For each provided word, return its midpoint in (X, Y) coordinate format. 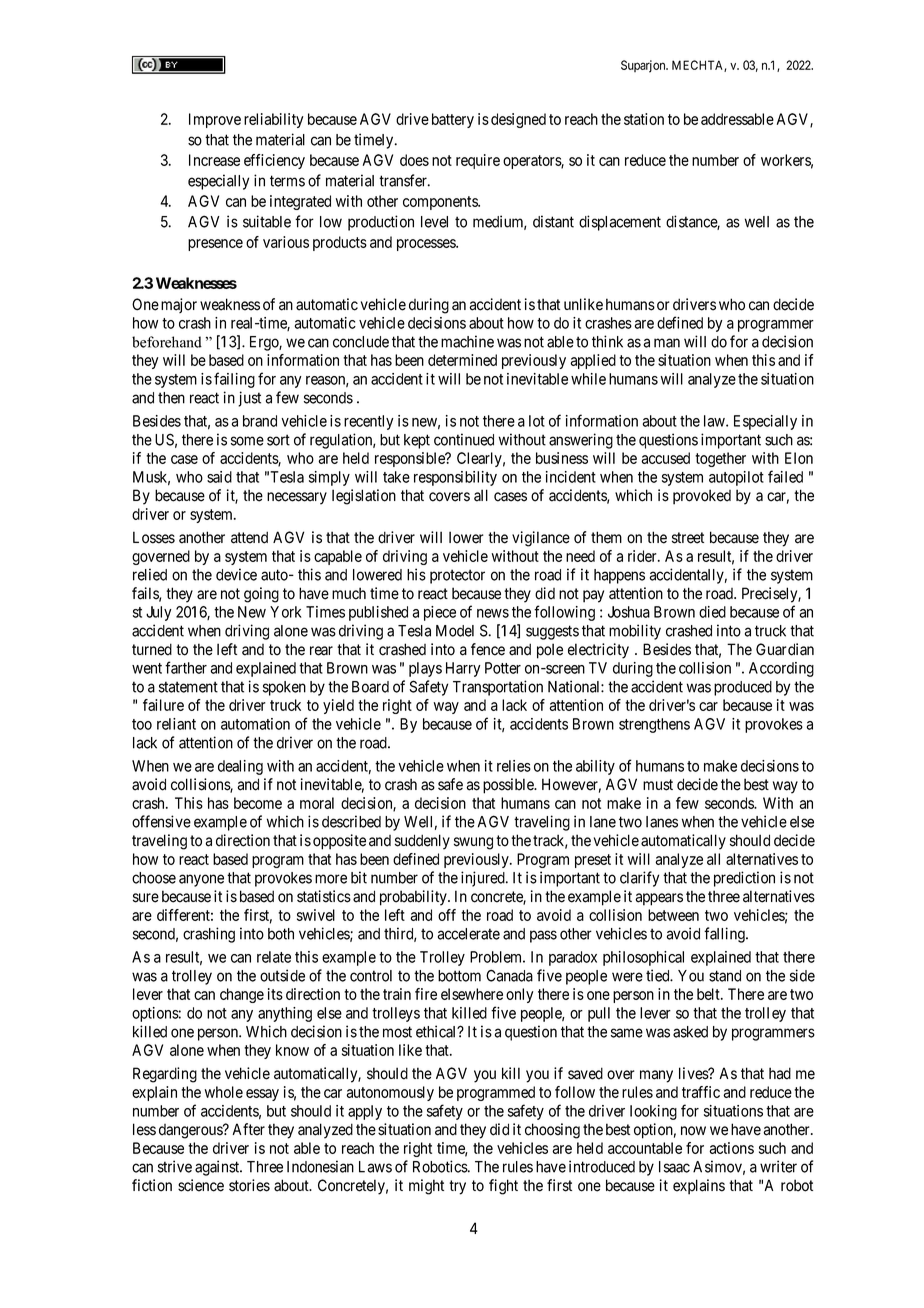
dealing (240, 767)
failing (234, 380)
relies (514, 766)
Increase (214, 160)
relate (274, 957)
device (236, 574)
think (607, 341)
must (658, 785)
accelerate (469, 934)
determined (462, 360)
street (688, 538)
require (478, 161)
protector (457, 576)
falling (725, 935)
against (218, 1168)
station (644, 119)
